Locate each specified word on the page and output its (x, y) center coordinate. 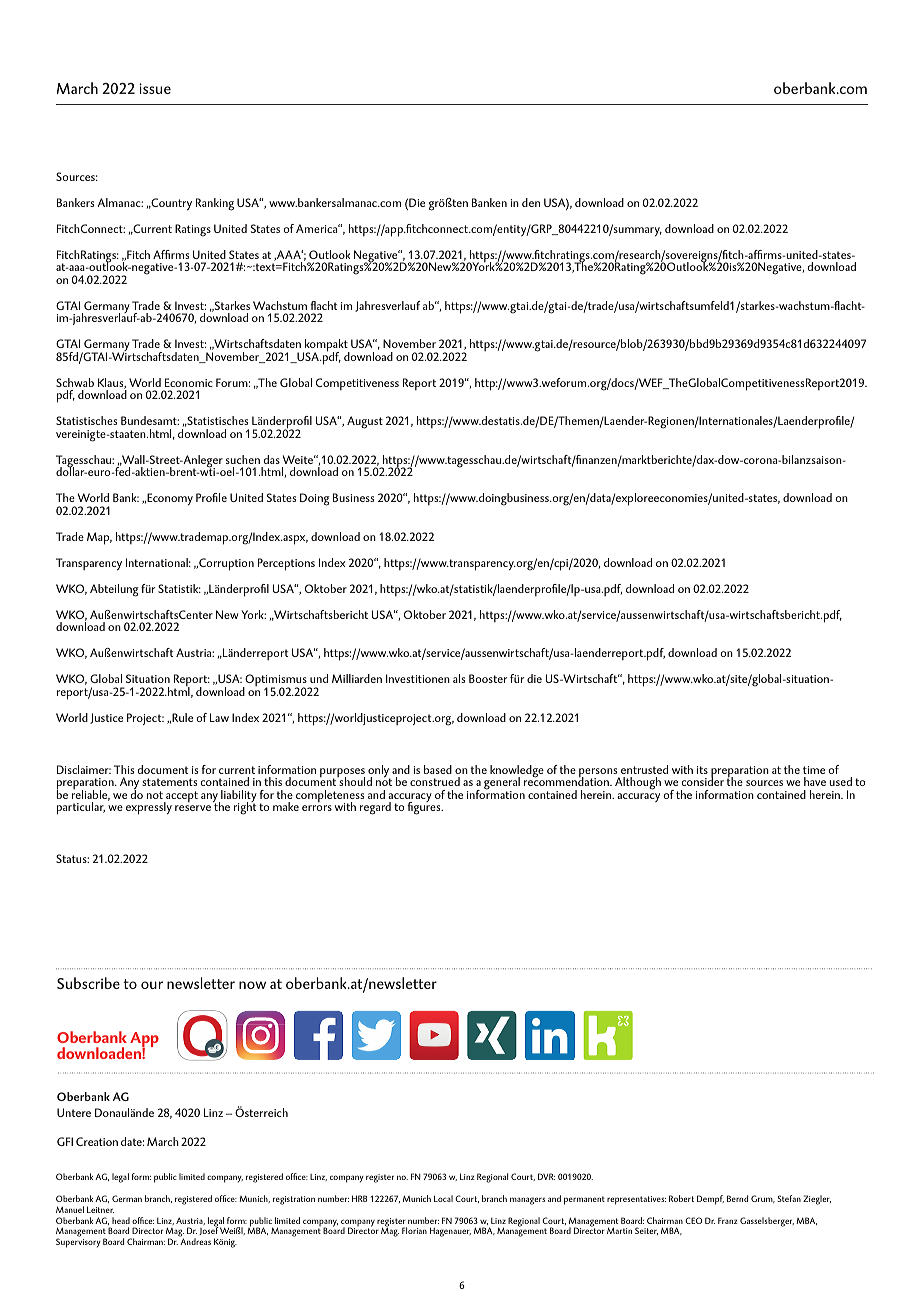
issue (155, 88)
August (365, 422)
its (702, 770)
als (459, 678)
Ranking (215, 204)
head (121, 1220)
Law (219, 717)
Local (443, 1198)
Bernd (737, 1198)
